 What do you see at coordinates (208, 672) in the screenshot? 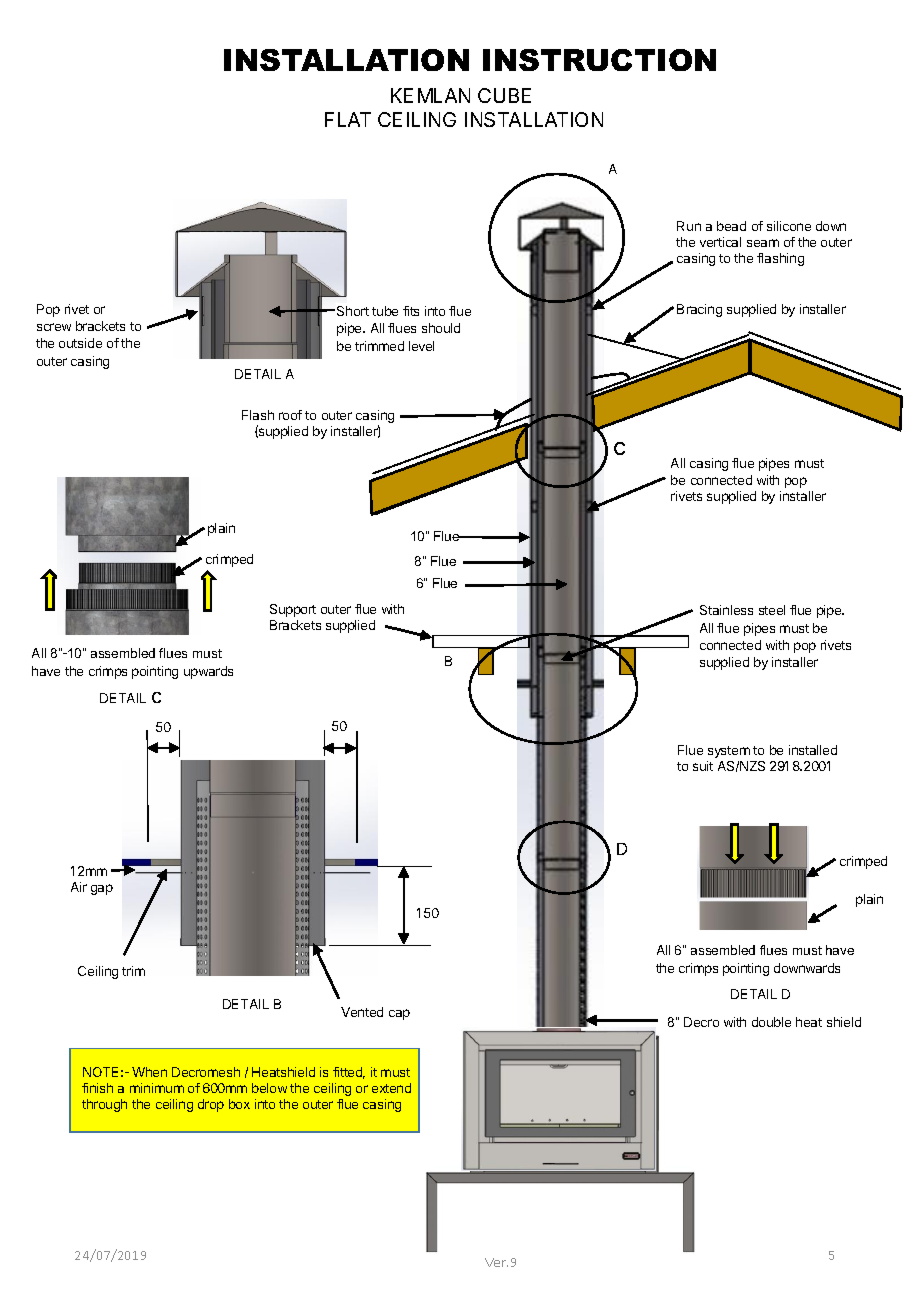
I see `upwards` at bounding box center [208, 672].
